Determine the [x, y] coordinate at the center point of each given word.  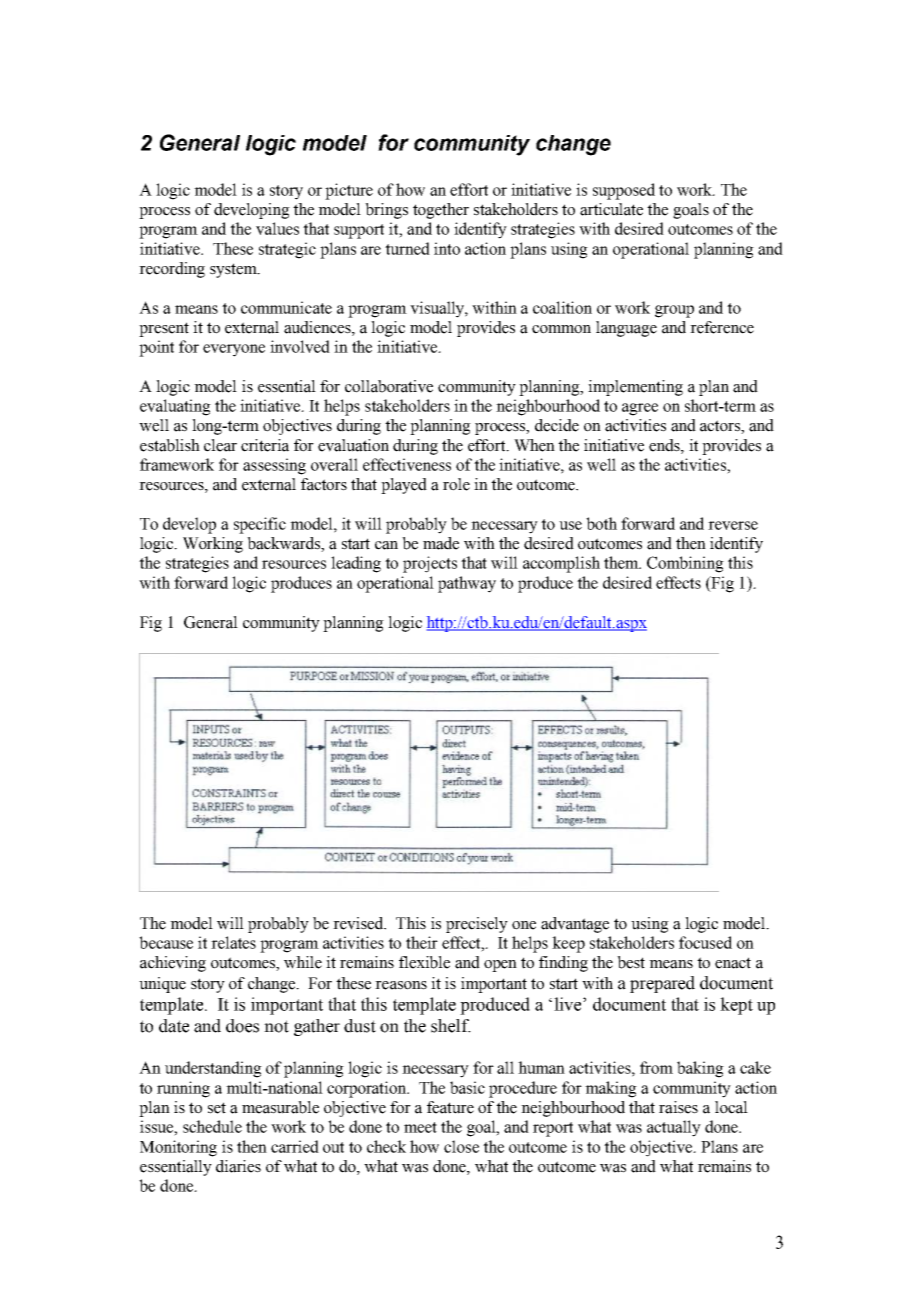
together [441, 211]
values [277, 228]
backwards [284, 544]
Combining [685, 564]
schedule [212, 1126]
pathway [467, 584]
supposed [624, 191]
